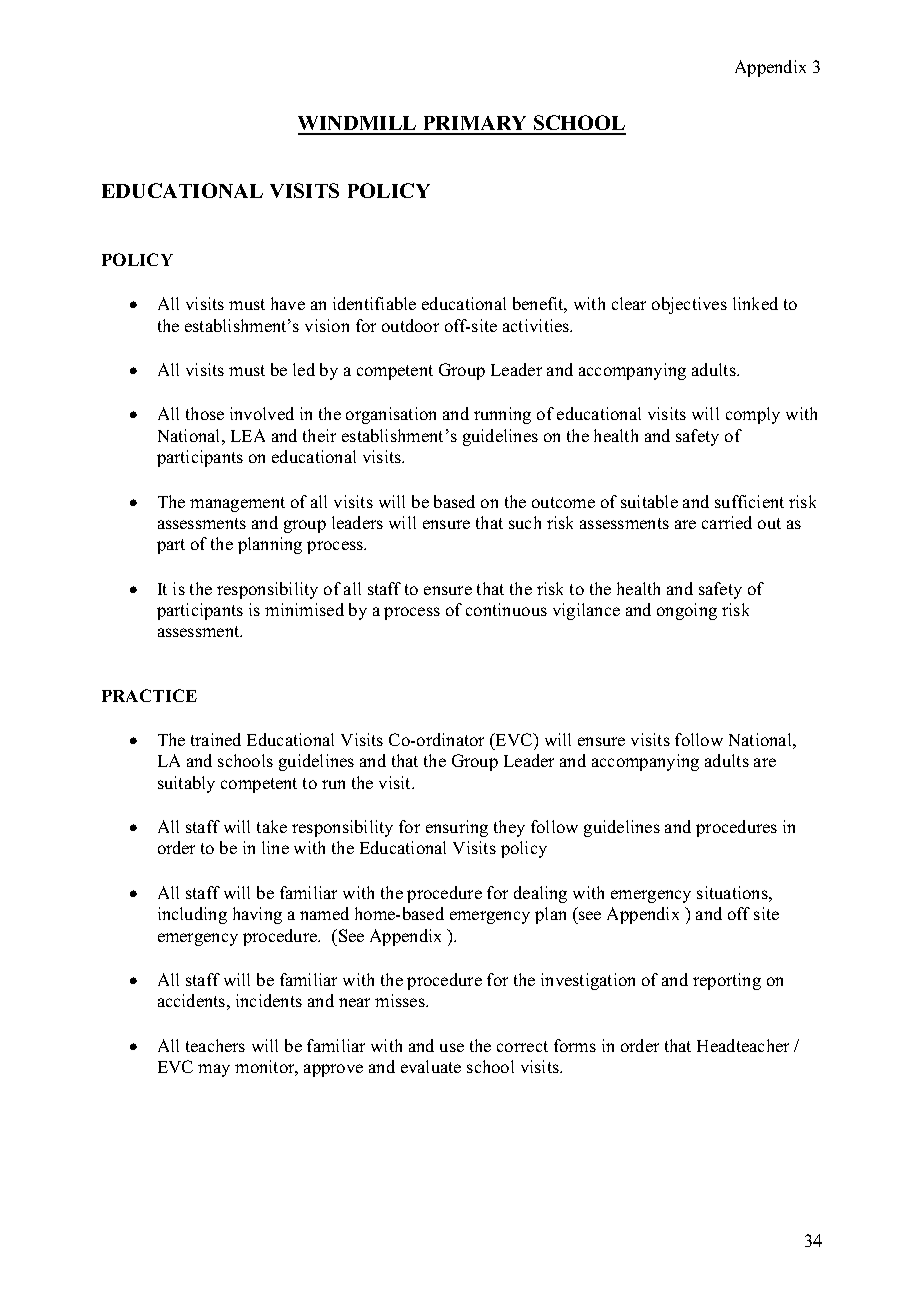  I want to click on outdoor, so click(410, 325).
